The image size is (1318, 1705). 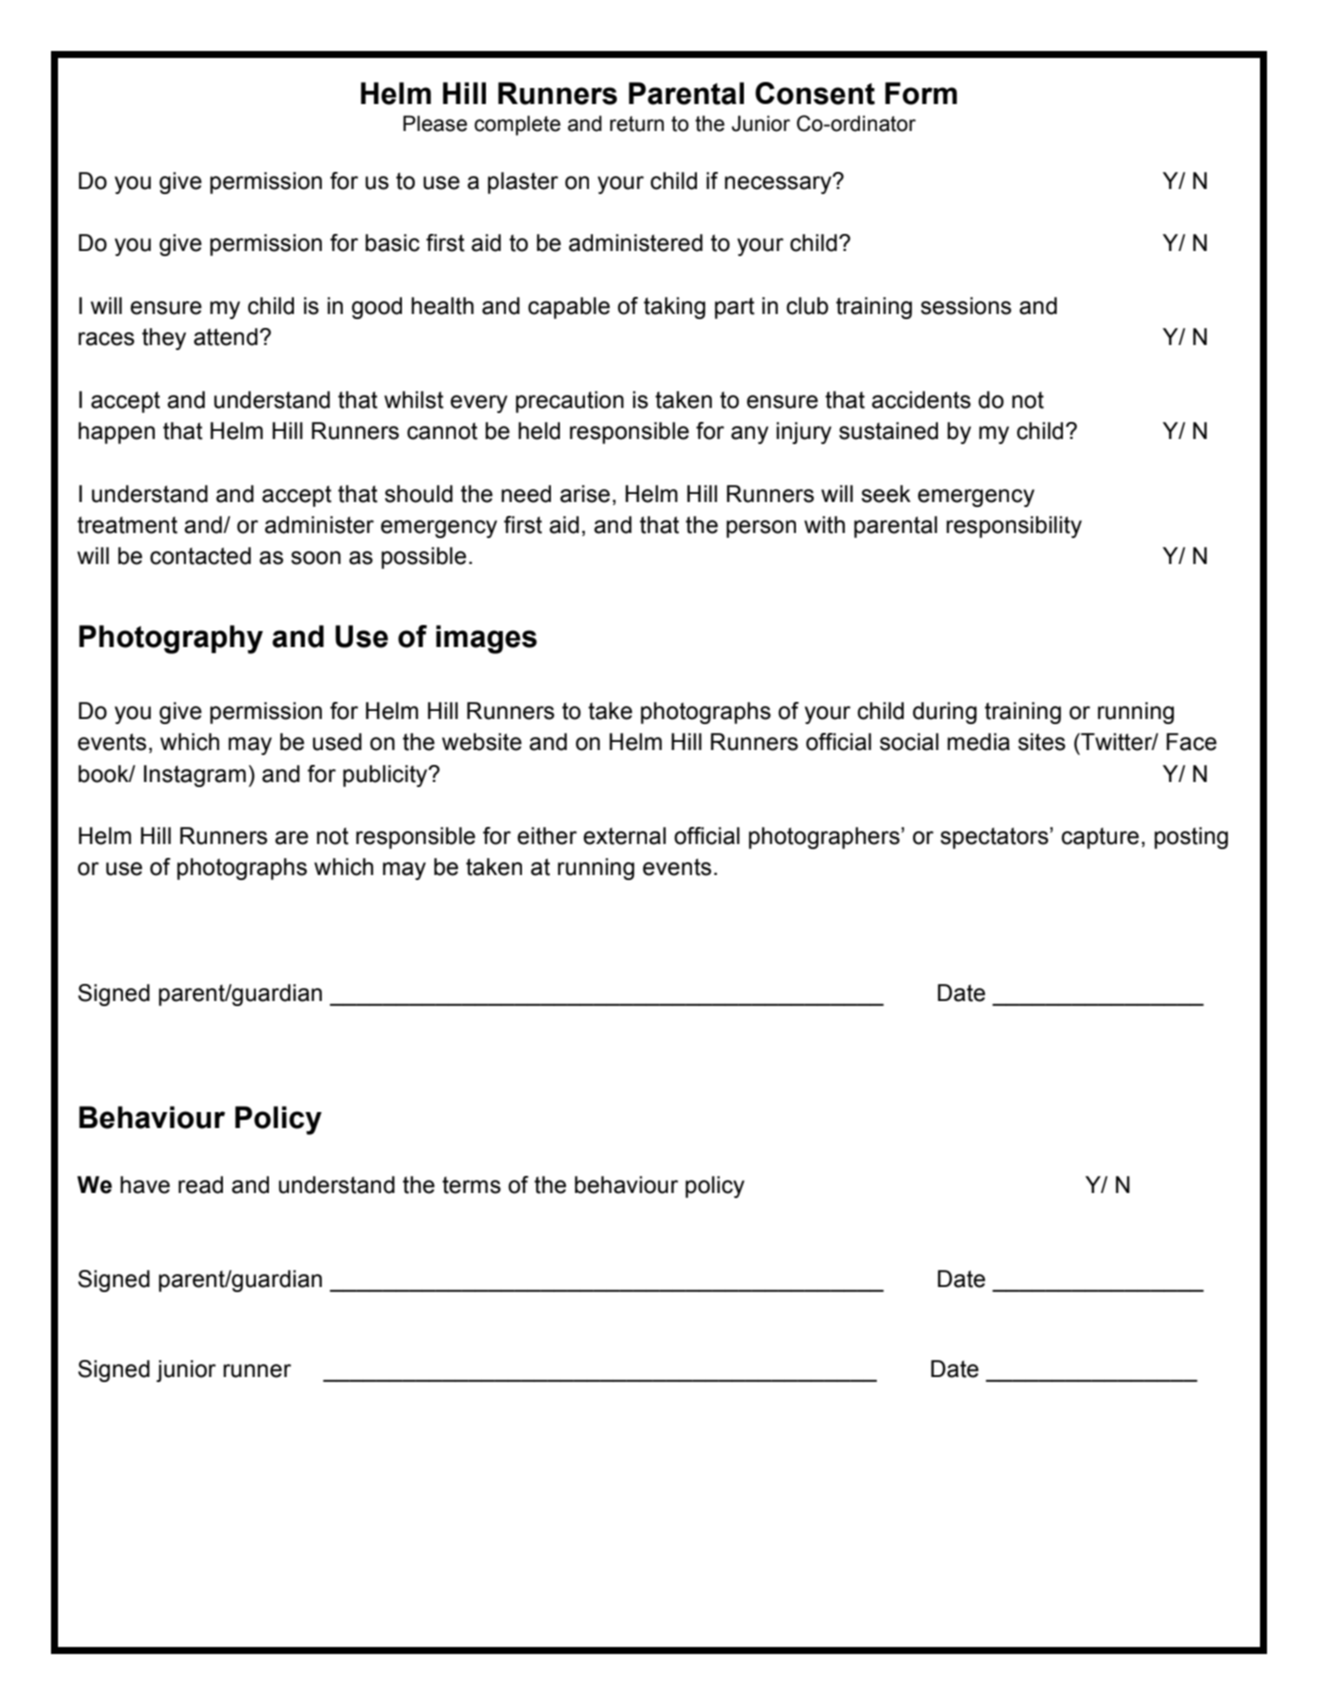 I want to click on during, so click(x=945, y=713).
